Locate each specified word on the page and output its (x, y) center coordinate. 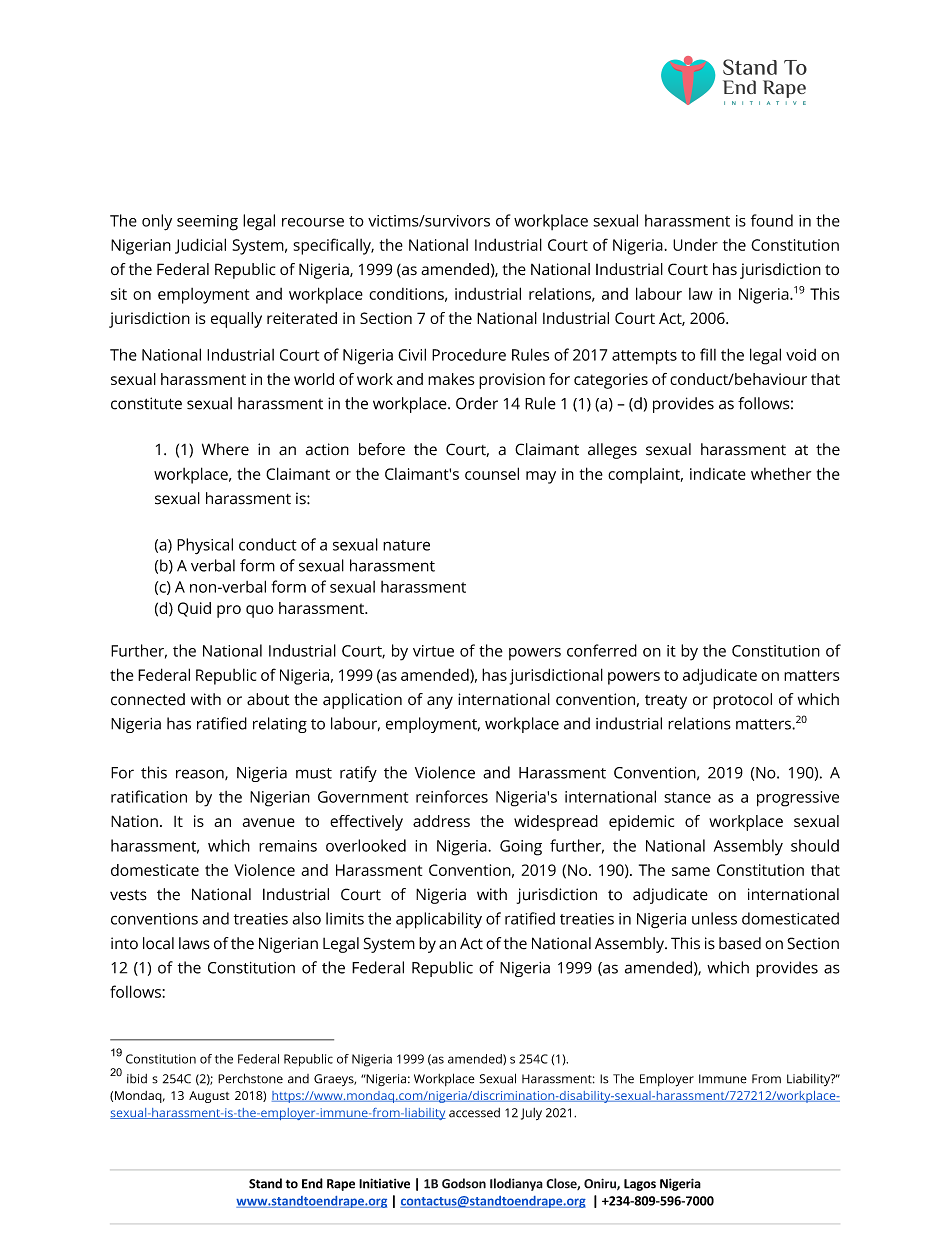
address (441, 821)
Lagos (640, 1185)
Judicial (200, 246)
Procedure (469, 355)
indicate (718, 474)
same (691, 871)
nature (406, 545)
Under (695, 245)
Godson (464, 1183)
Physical (205, 546)
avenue (268, 822)
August (209, 1097)
